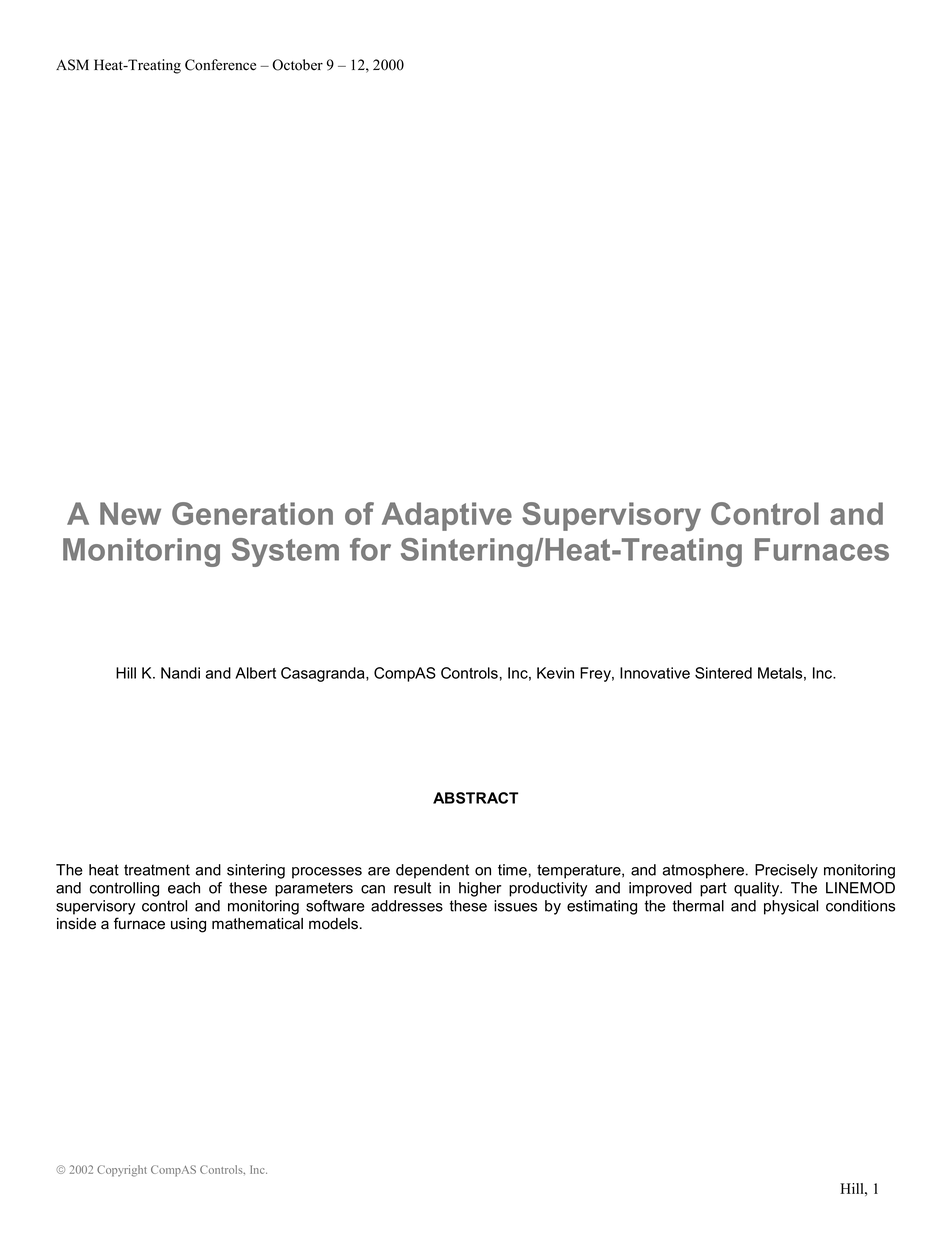 The width and height of the screenshot is (952, 1233). Describe the element at coordinates (130, 513) in the screenshot. I see `New` at that location.
